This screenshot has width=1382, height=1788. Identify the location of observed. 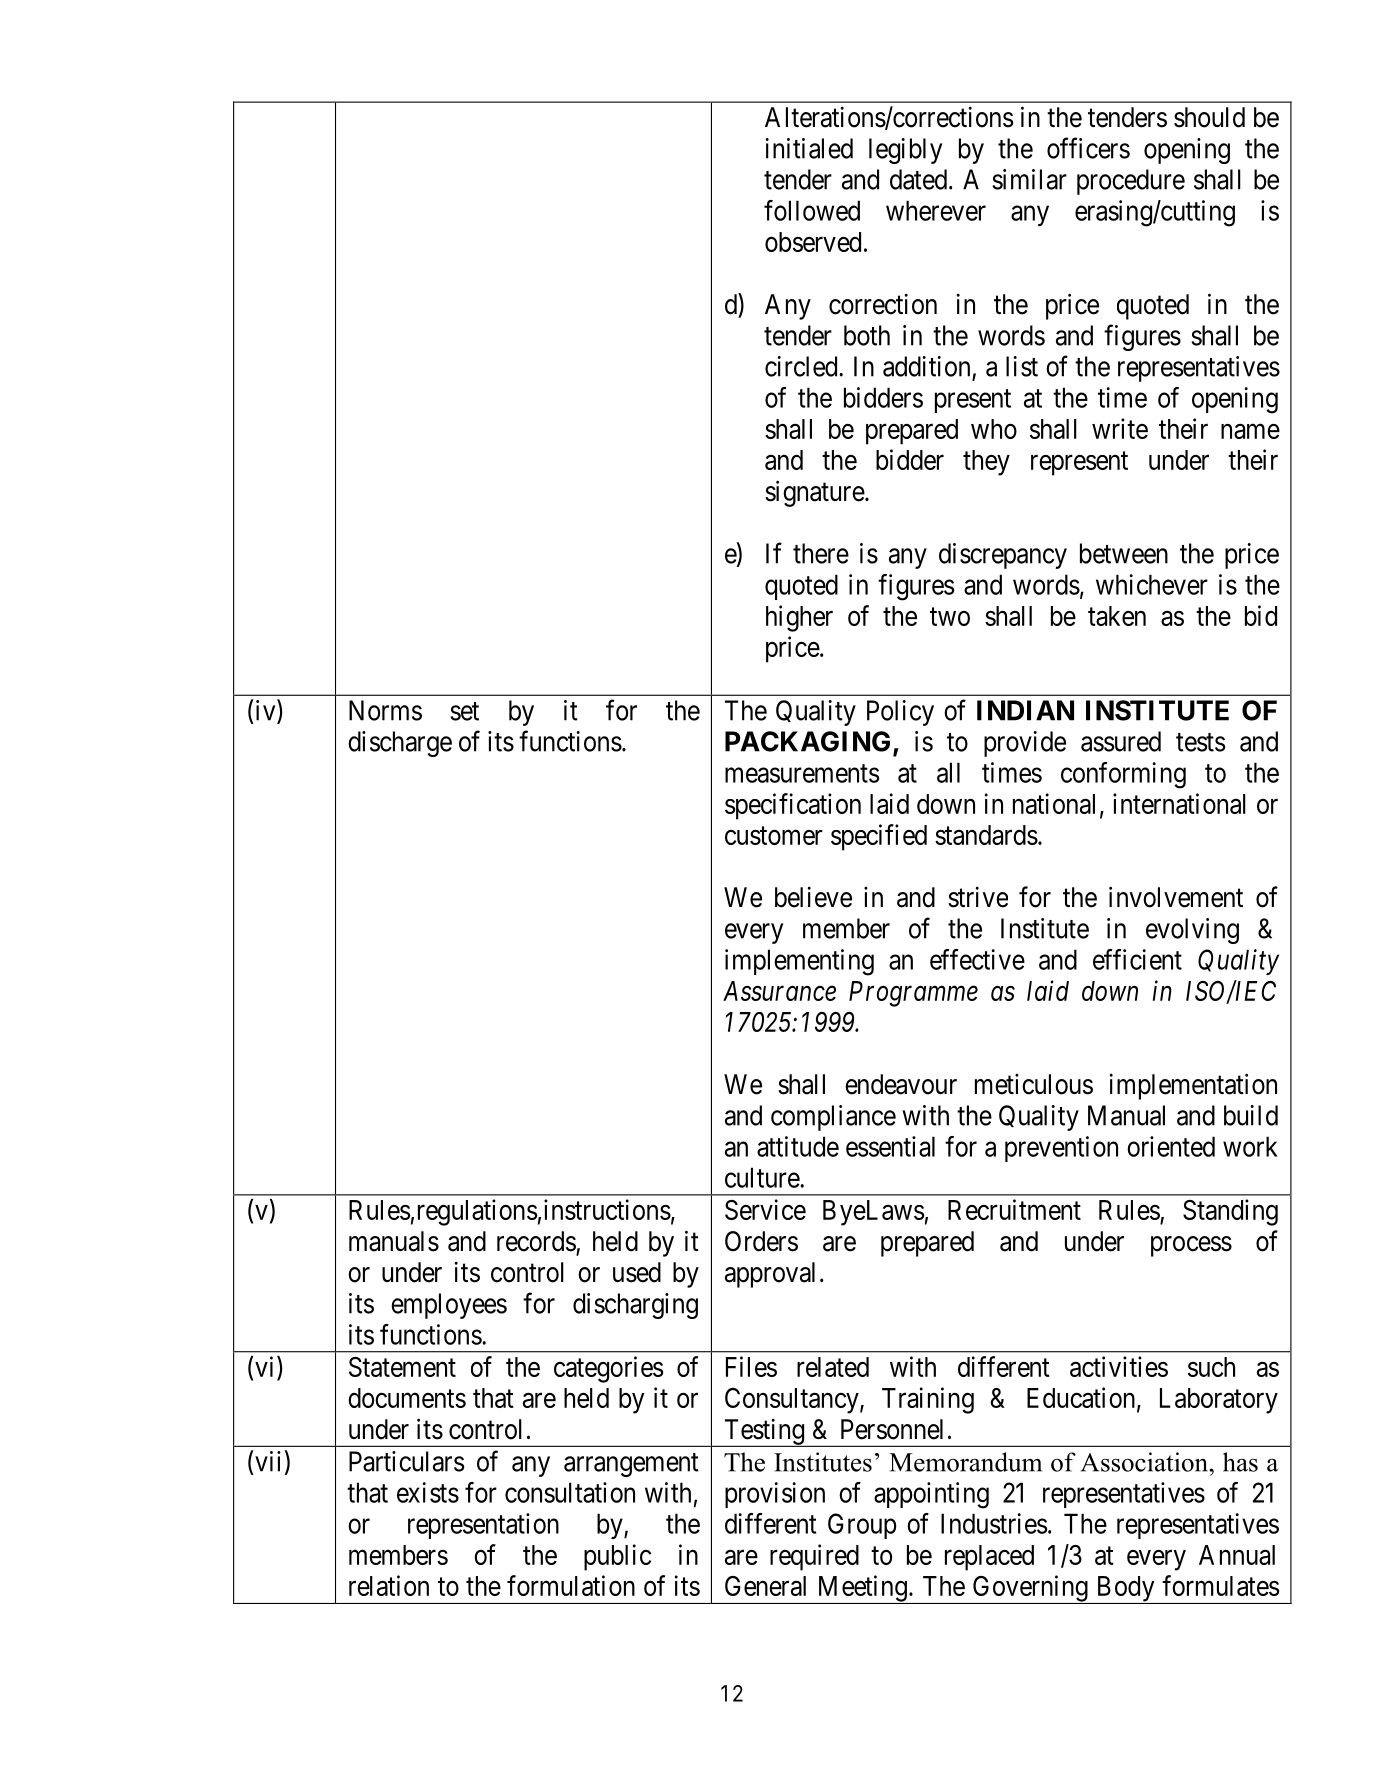
(813, 242).
